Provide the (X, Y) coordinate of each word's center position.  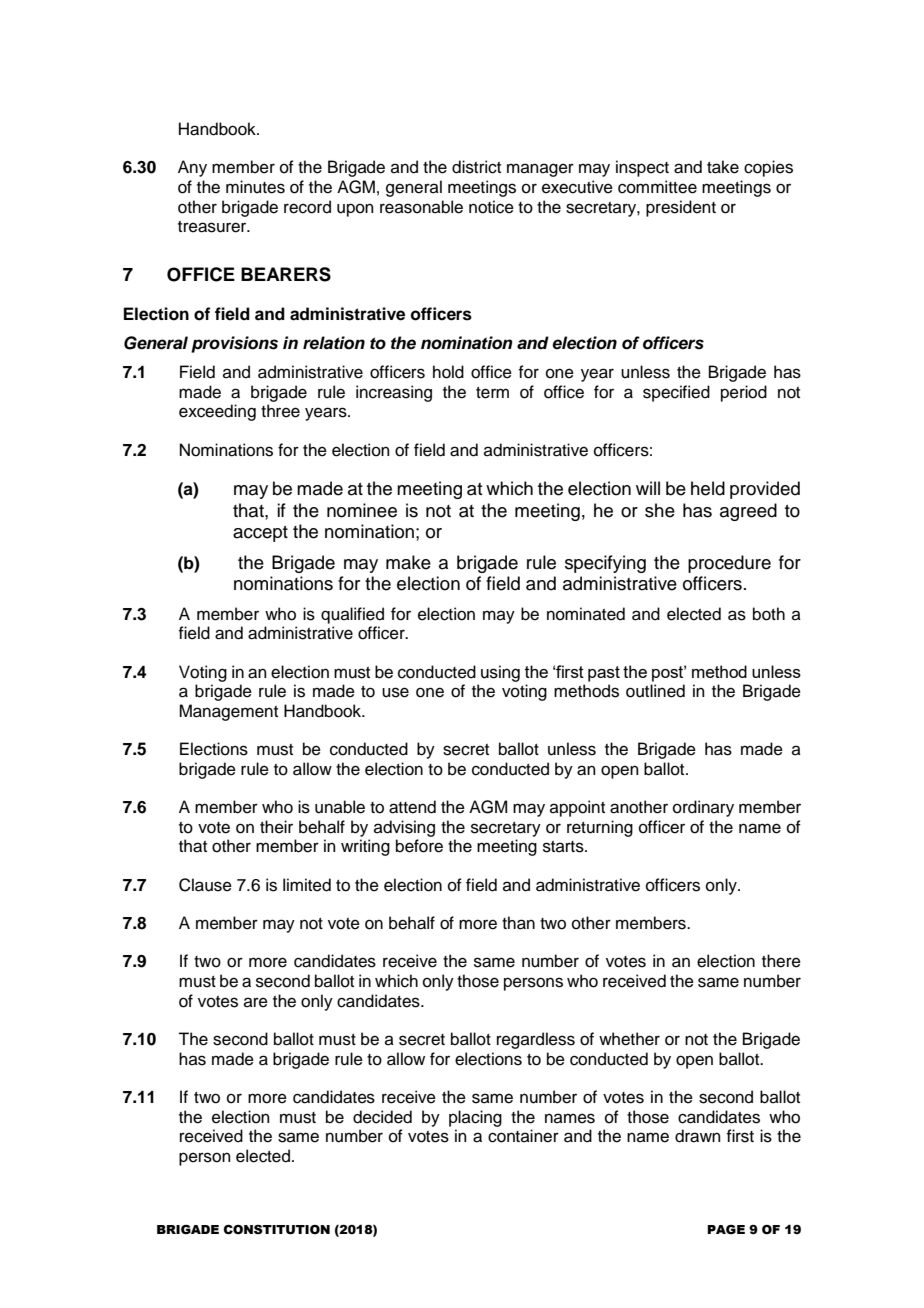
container (523, 1136)
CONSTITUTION (277, 1230)
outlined (655, 691)
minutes (255, 187)
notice (491, 207)
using (500, 673)
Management (228, 712)
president (681, 208)
